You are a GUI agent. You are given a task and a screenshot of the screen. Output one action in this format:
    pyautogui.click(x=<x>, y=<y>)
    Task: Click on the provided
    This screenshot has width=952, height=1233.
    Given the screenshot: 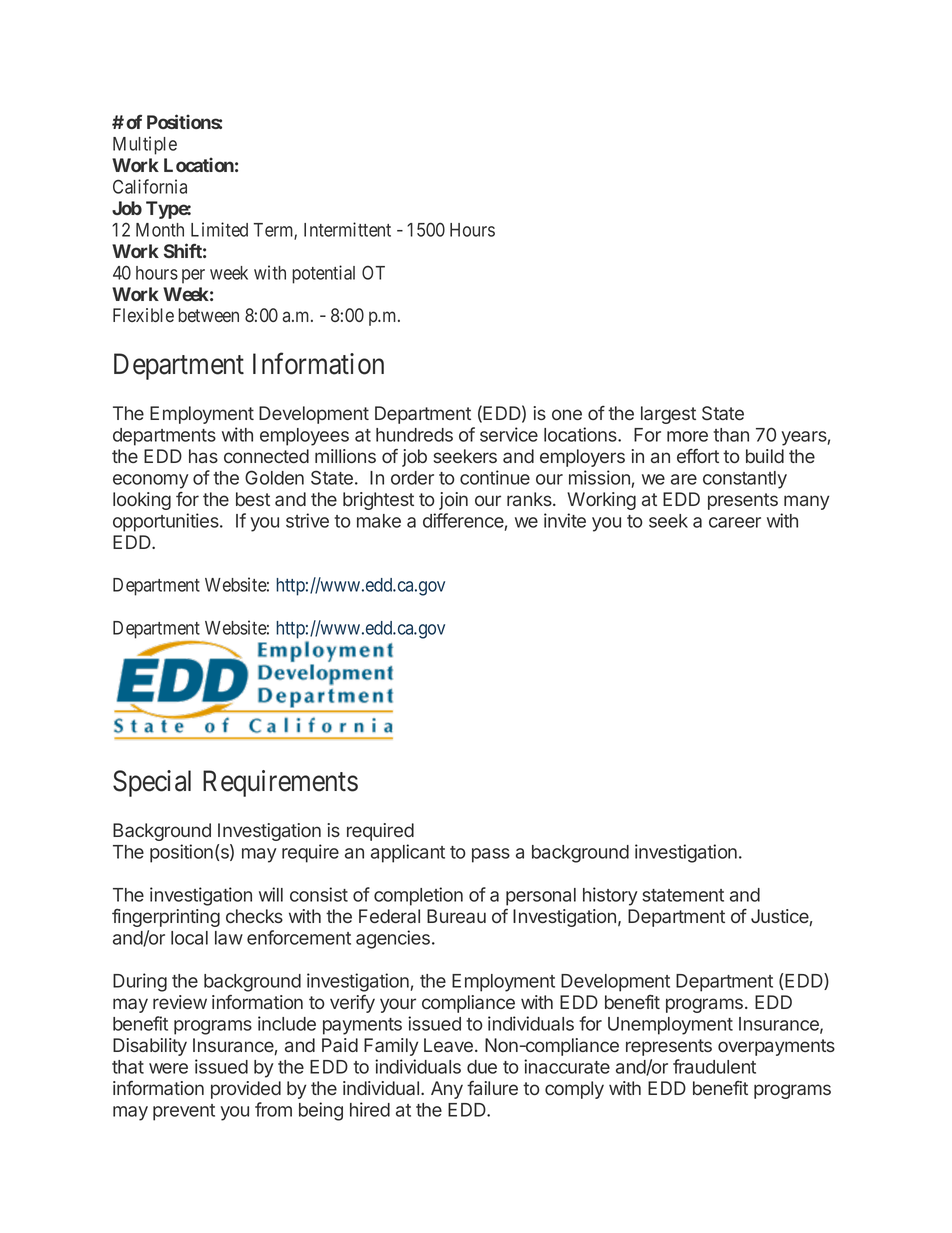 What is the action you would take?
    pyautogui.click(x=246, y=1090)
